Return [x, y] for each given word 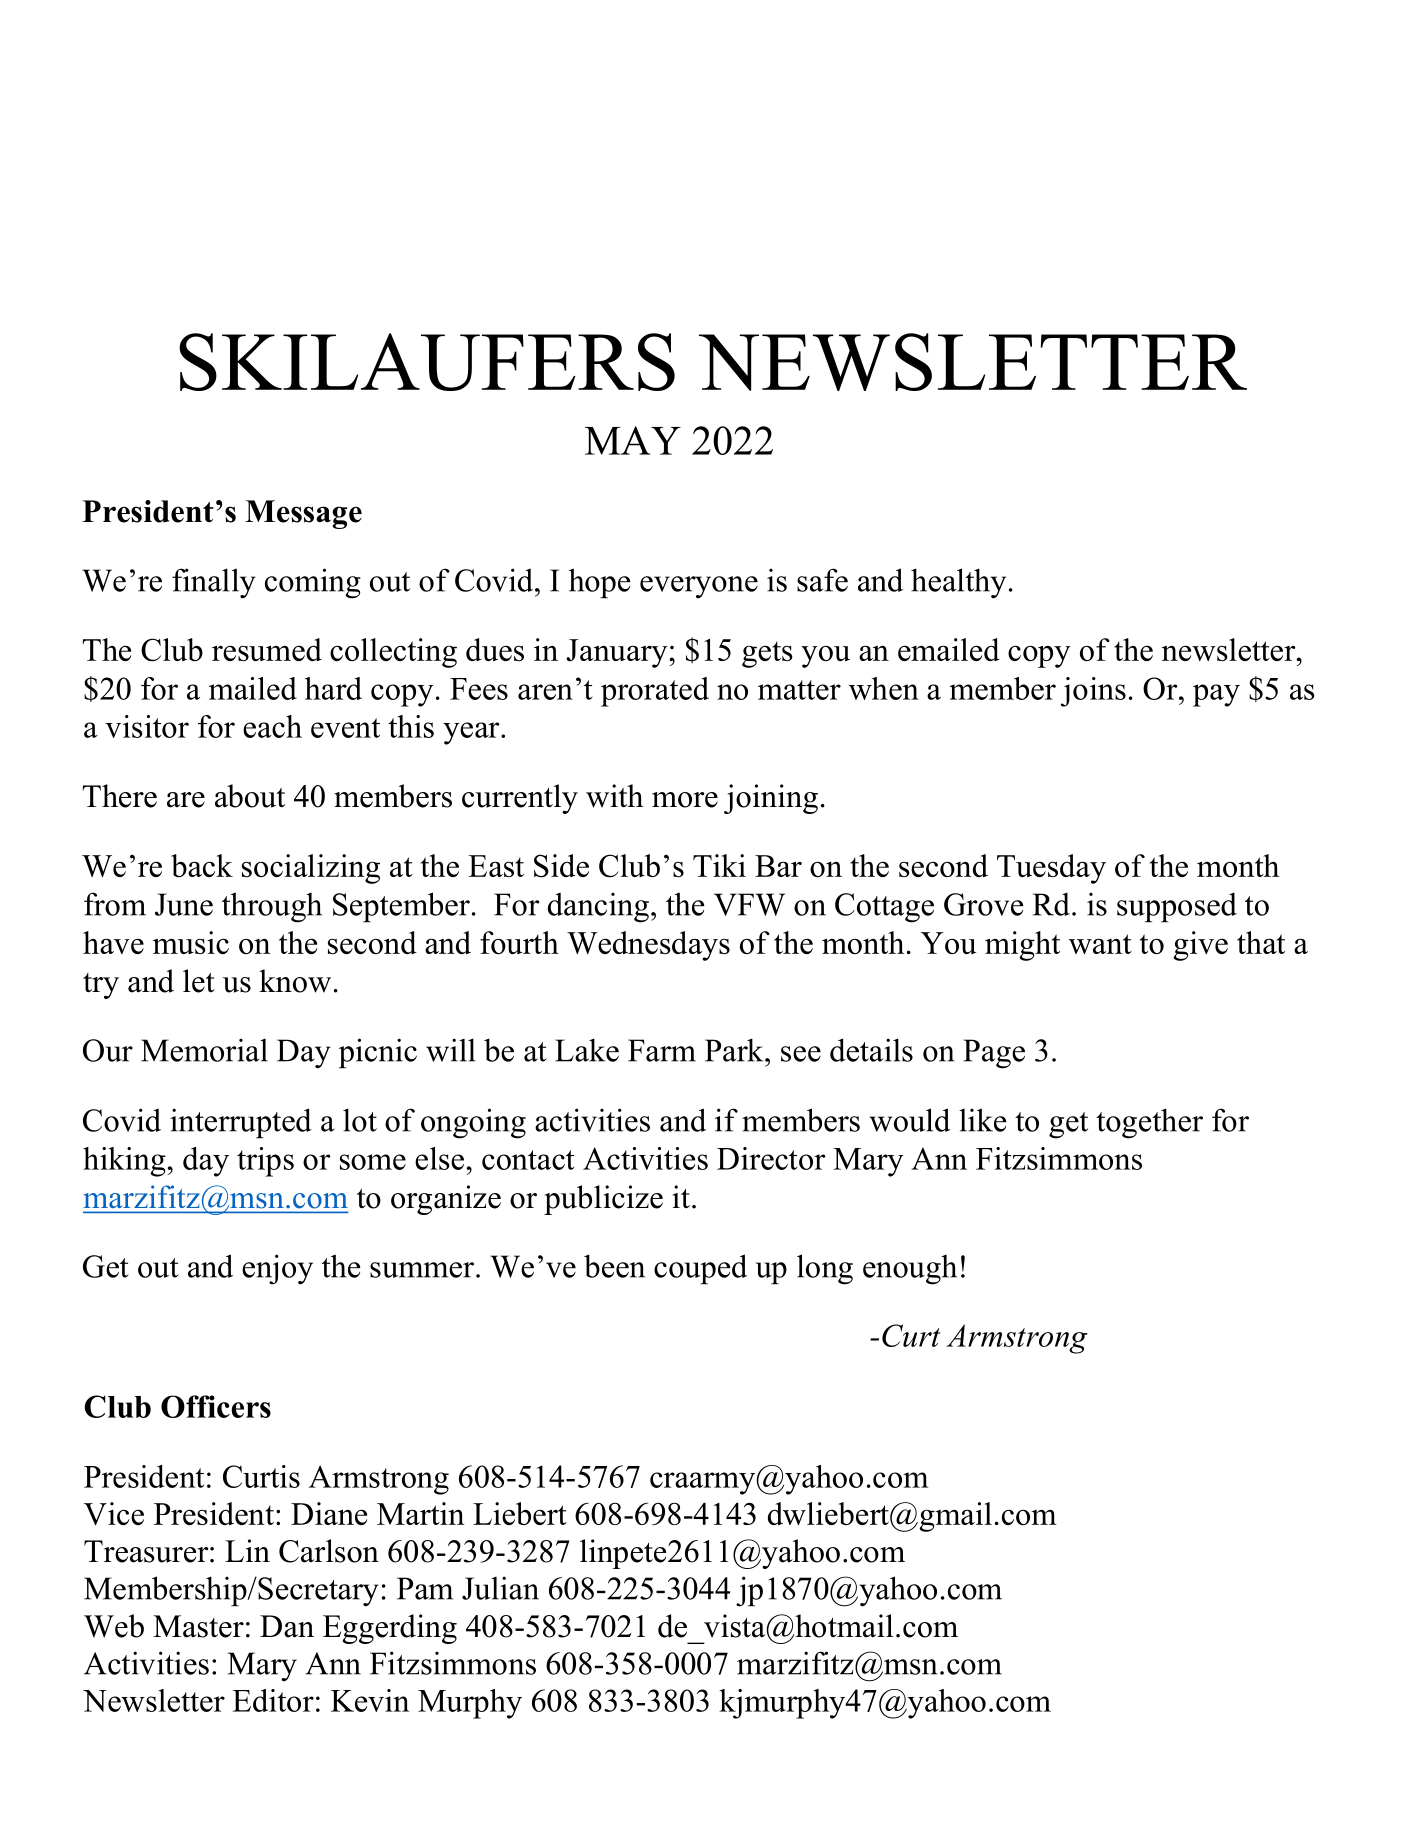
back [202, 865]
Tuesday [1051, 869]
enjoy [277, 1269]
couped [700, 1269]
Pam [425, 1588]
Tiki [719, 865]
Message [303, 514]
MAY [633, 440]
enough [910, 1270]
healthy [958, 583]
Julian [500, 1588]
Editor [273, 1700]
